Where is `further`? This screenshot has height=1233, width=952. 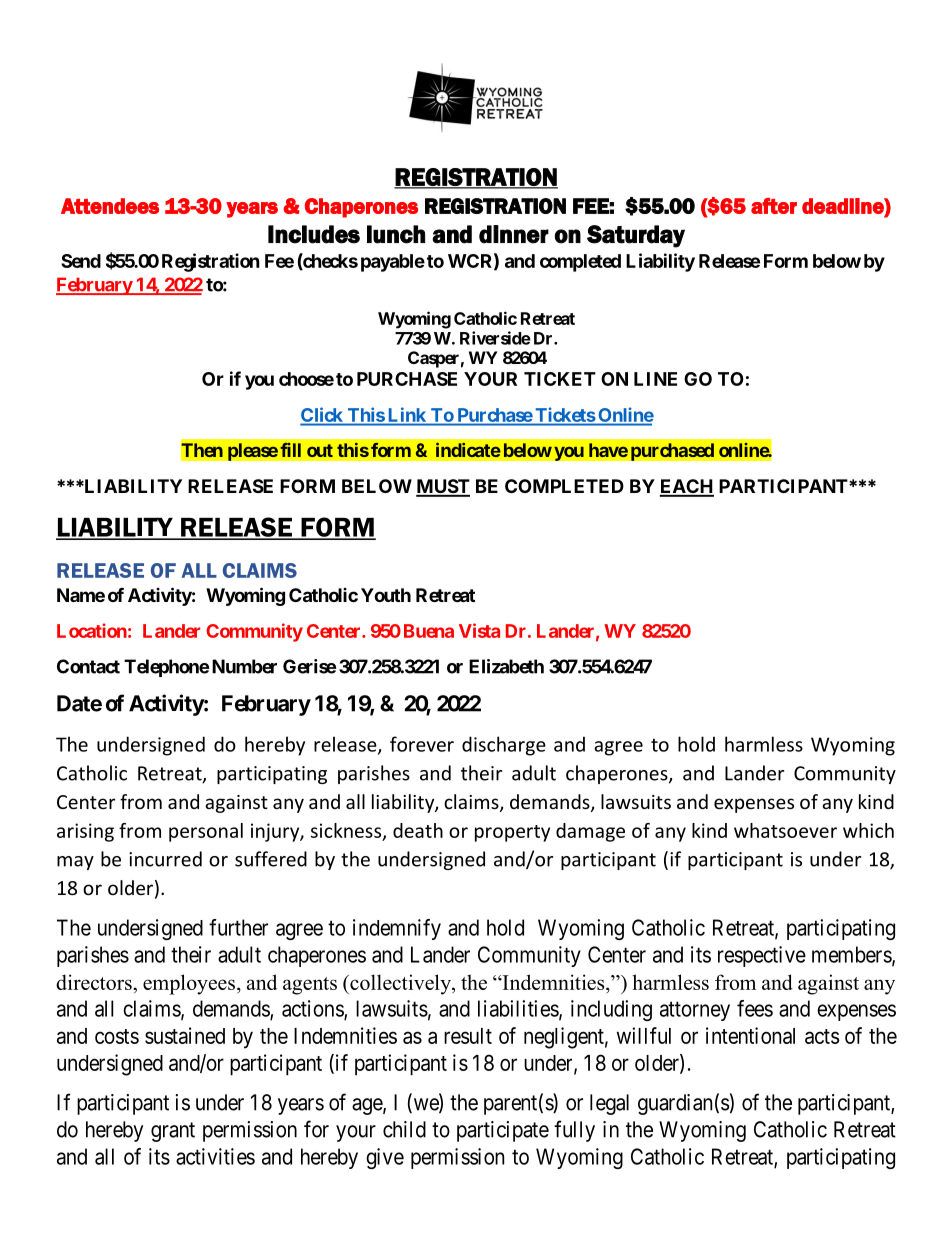 further is located at coordinates (238, 927).
